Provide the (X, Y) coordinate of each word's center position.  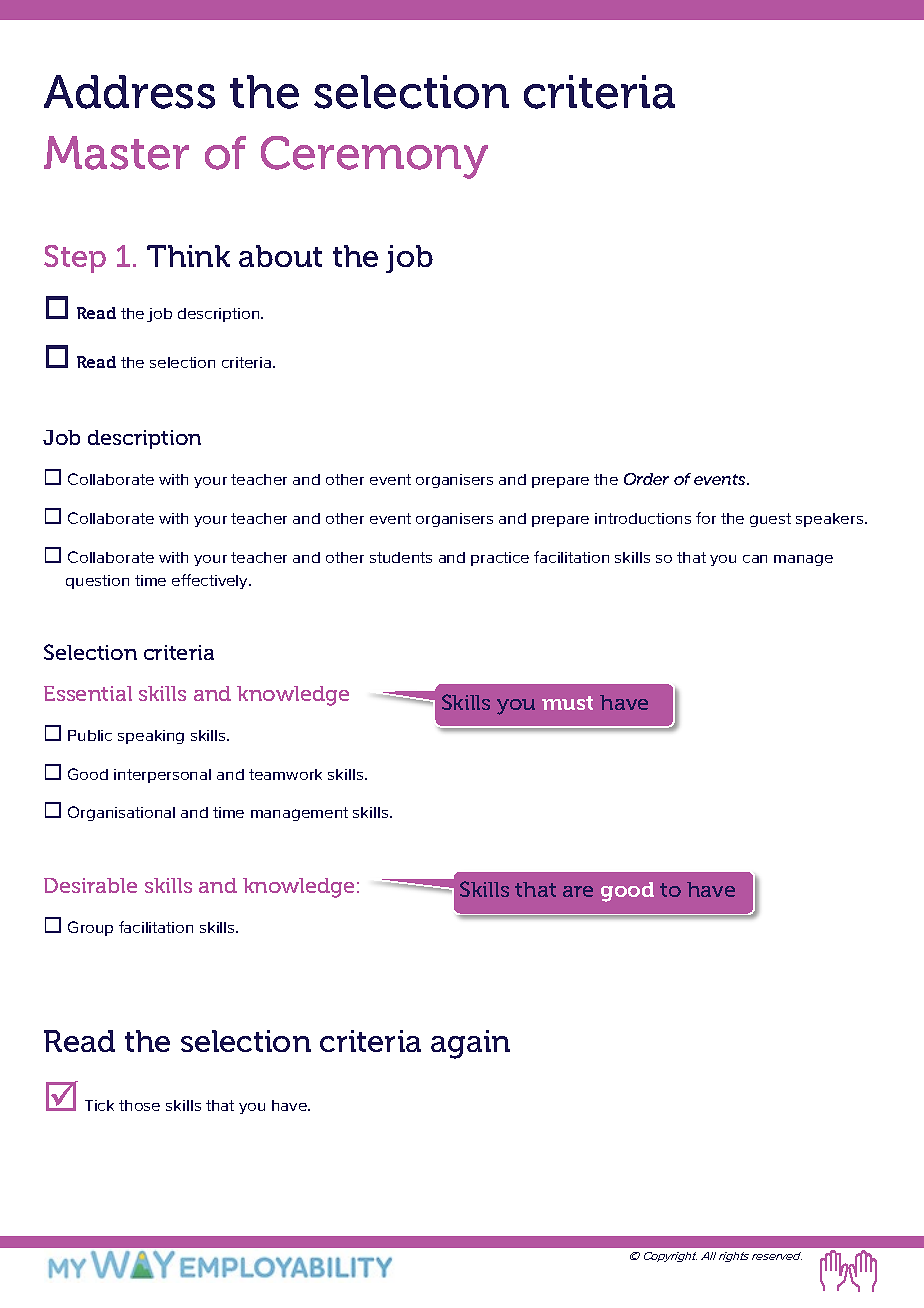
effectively (211, 581)
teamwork (285, 774)
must (567, 703)
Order (646, 479)
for (706, 518)
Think (188, 256)
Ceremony (374, 157)
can (755, 559)
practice (500, 559)
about (280, 256)
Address (129, 92)
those (139, 1105)
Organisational (121, 813)
